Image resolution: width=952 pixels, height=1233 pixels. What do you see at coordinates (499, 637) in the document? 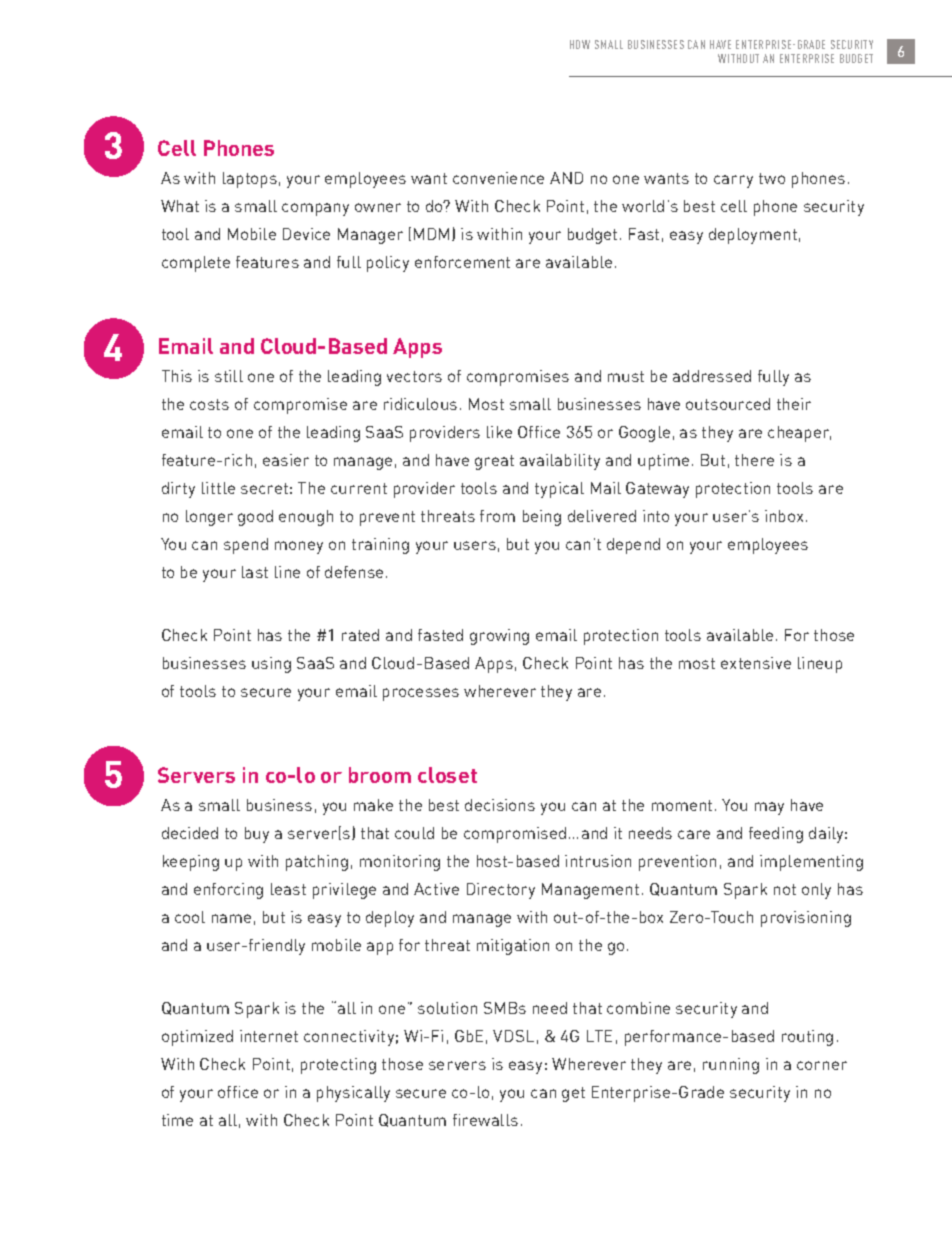
I see `growing` at bounding box center [499, 637].
